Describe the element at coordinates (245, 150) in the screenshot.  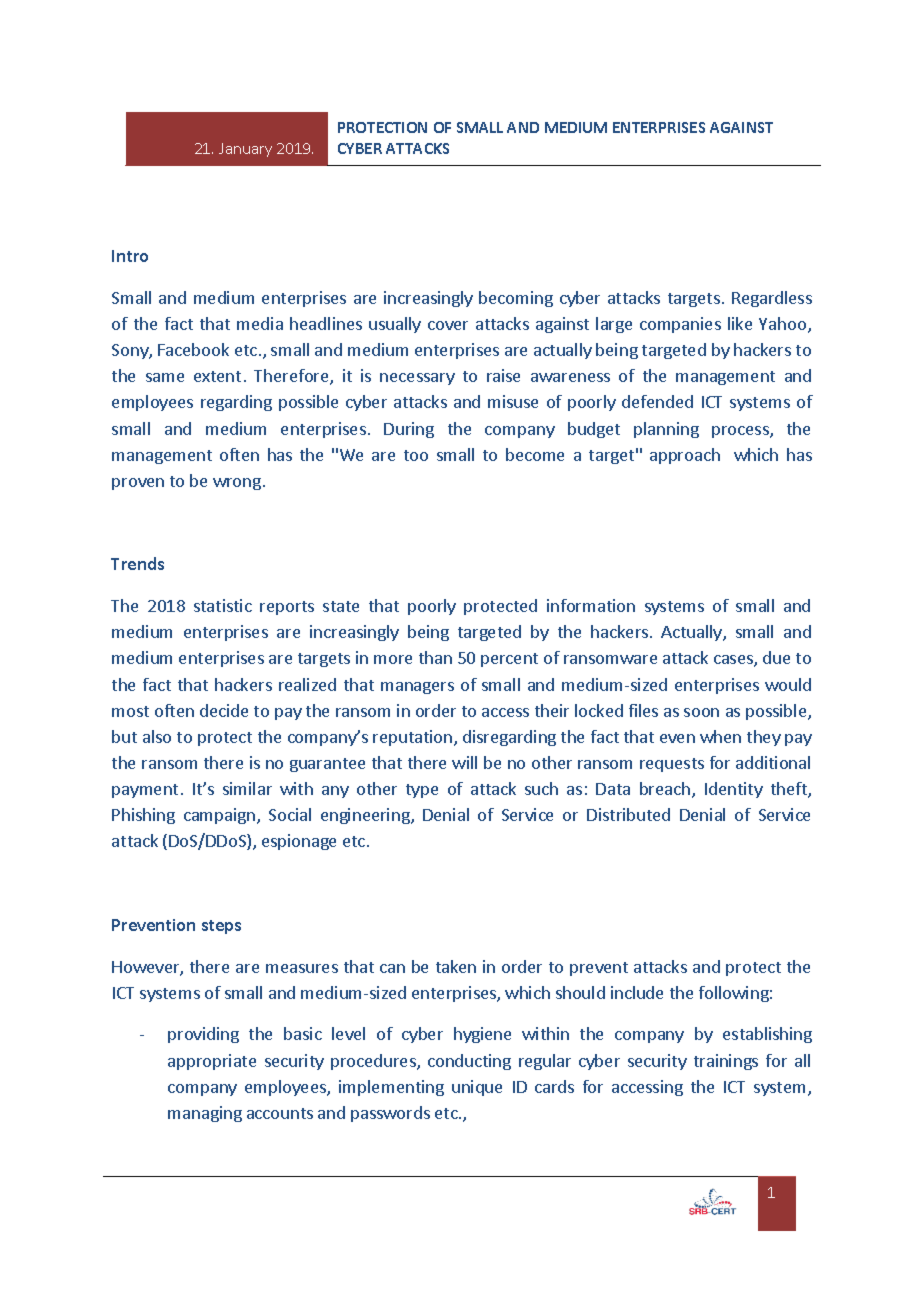
I see `January` at that location.
